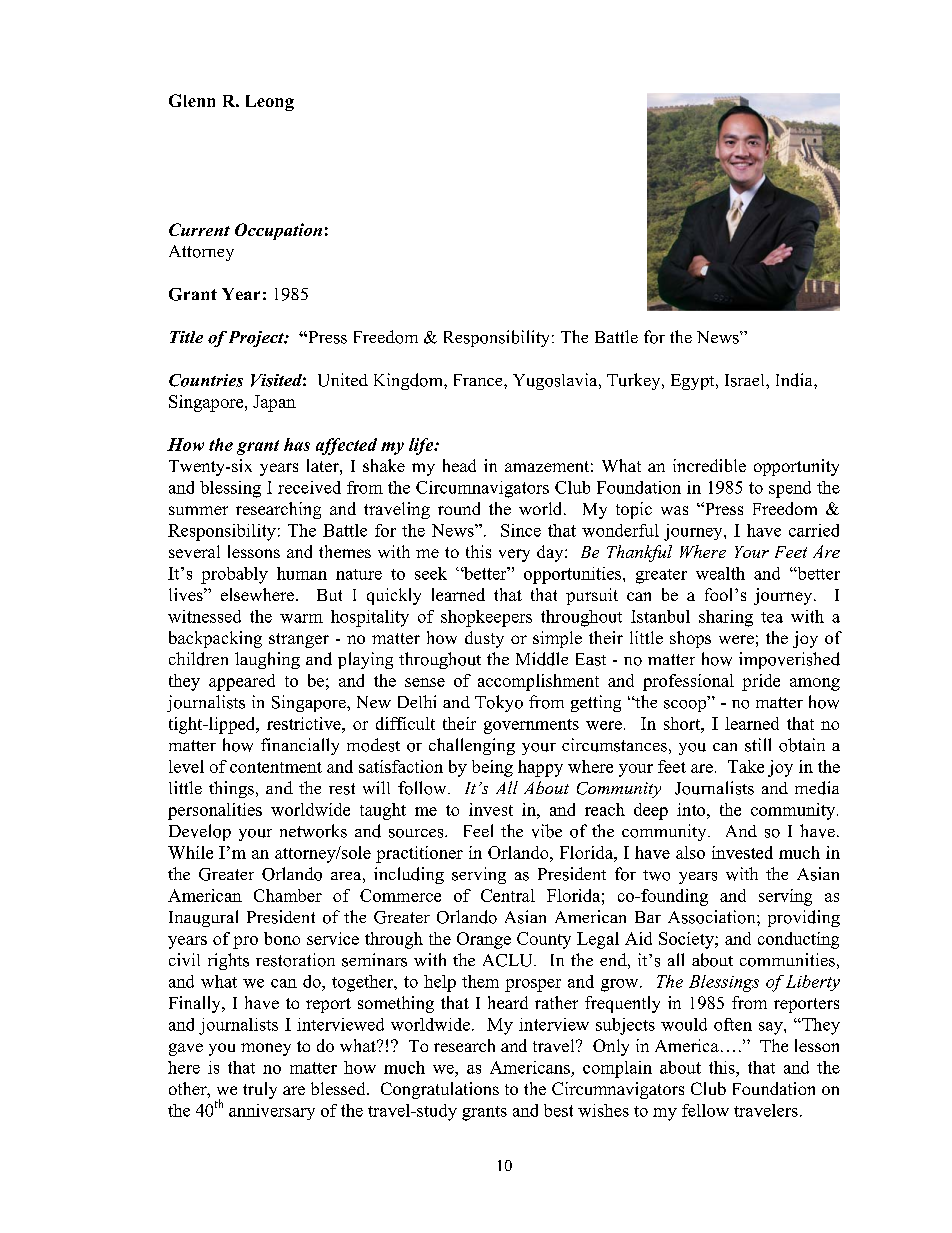  Describe the element at coordinates (234, 575) in the screenshot. I see `probably` at that location.
